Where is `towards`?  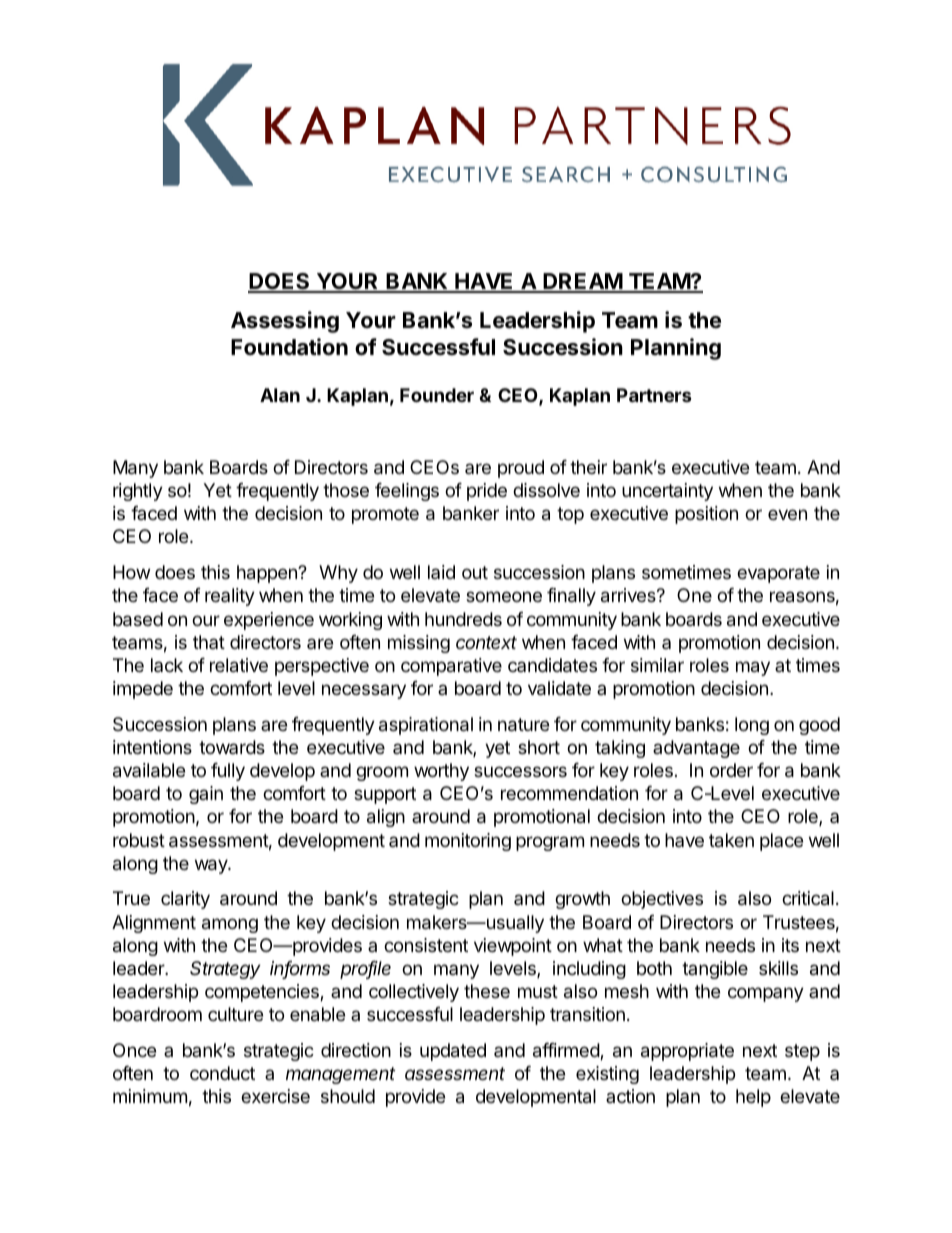 towards is located at coordinates (232, 747).
